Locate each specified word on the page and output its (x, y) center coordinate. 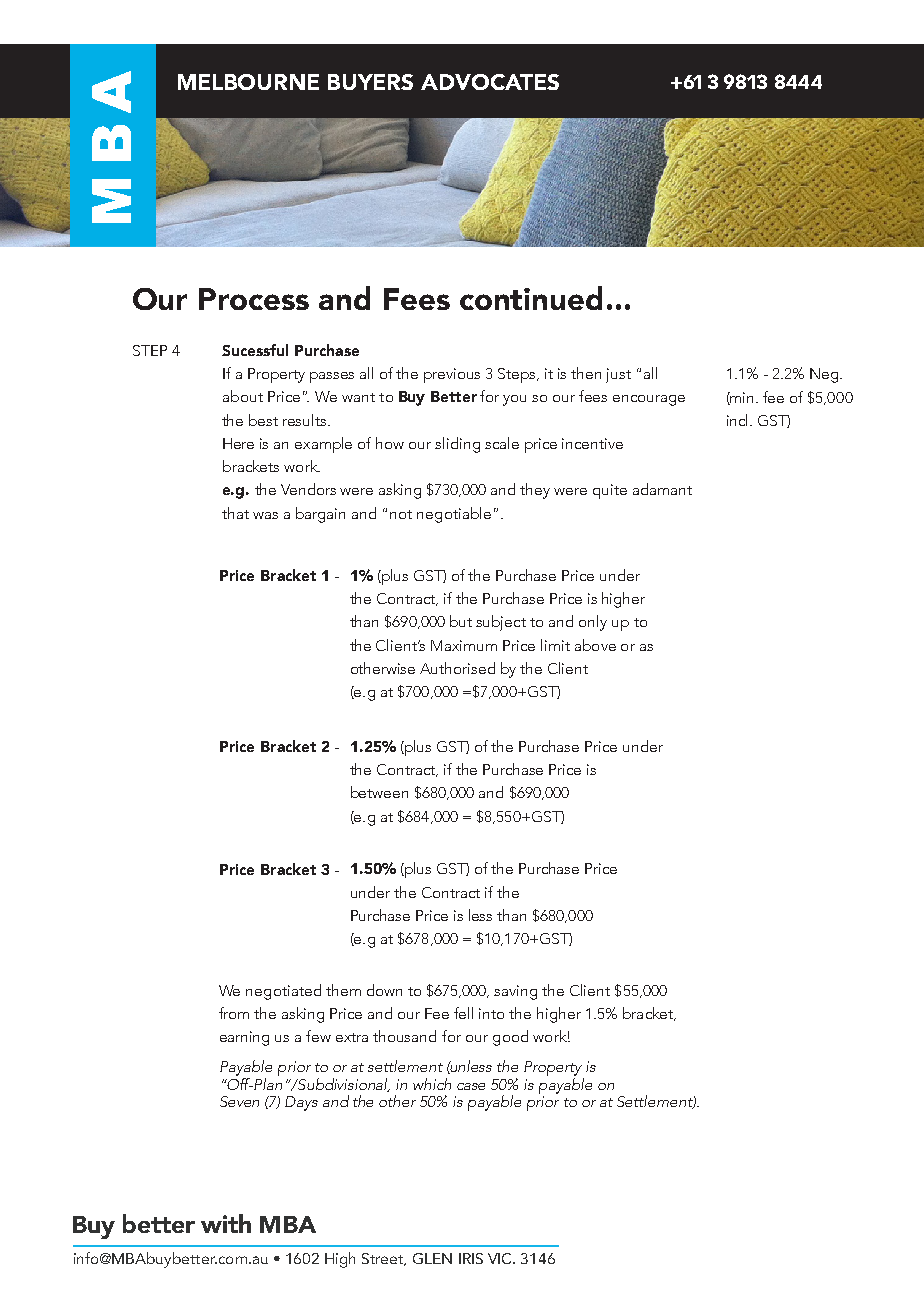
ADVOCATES (490, 82)
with (226, 1223)
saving (515, 992)
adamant (662, 489)
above (595, 645)
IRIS (471, 1258)
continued (531, 298)
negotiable (454, 515)
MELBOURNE (248, 82)
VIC (501, 1258)
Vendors (308, 489)
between (379, 792)
